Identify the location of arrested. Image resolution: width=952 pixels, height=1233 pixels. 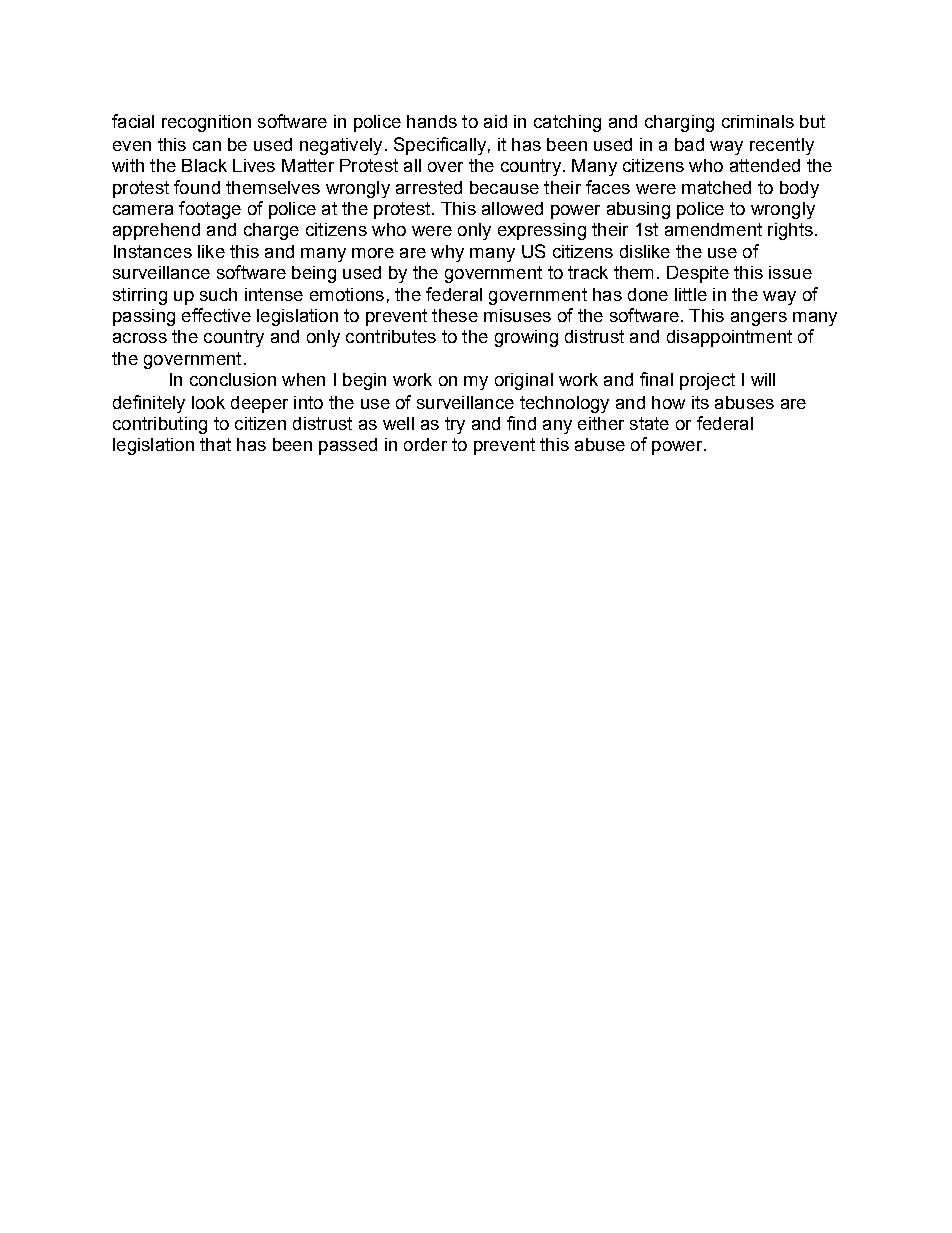
(429, 187).
